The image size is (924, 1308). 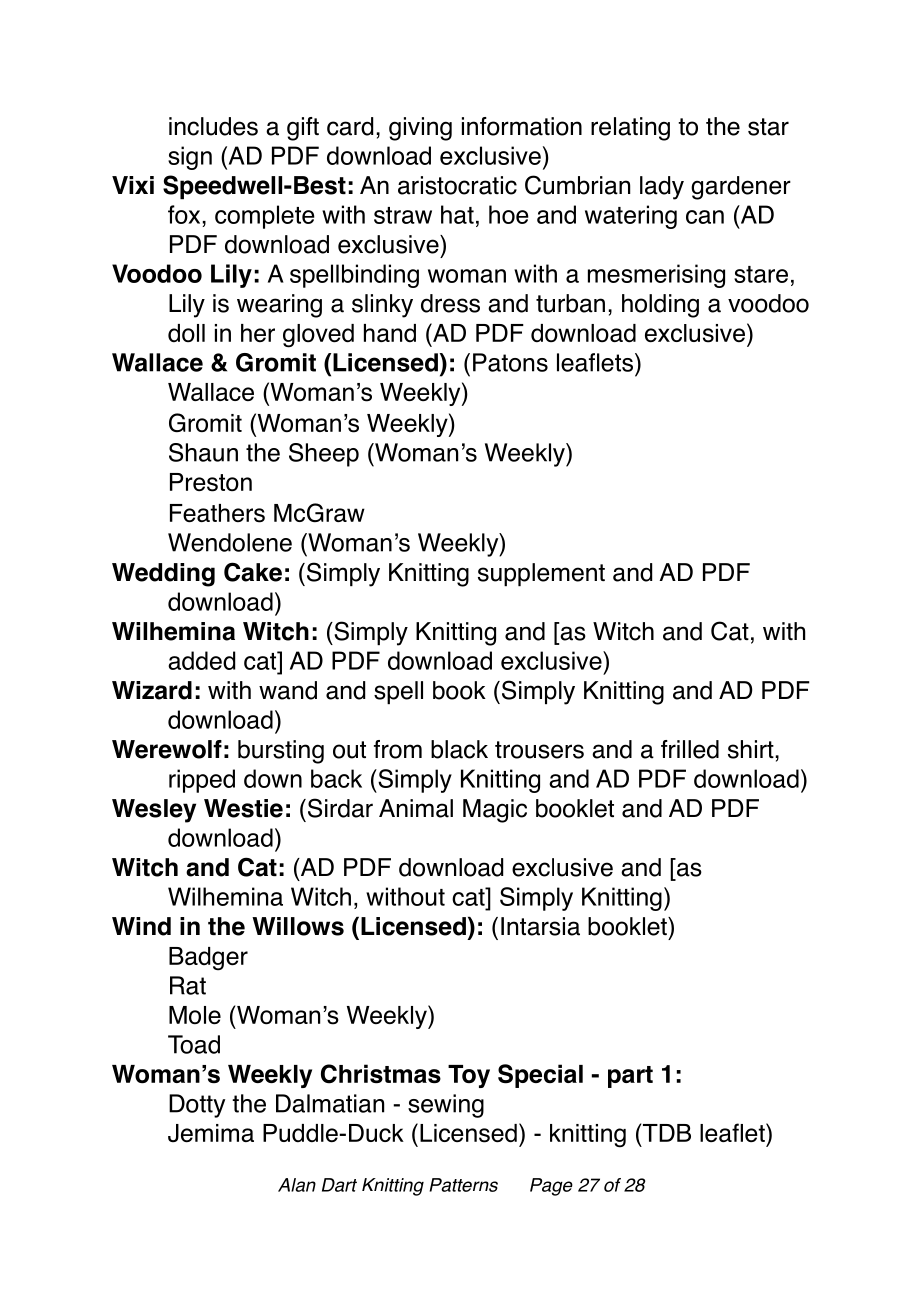 I want to click on black, so click(x=459, y=749).
